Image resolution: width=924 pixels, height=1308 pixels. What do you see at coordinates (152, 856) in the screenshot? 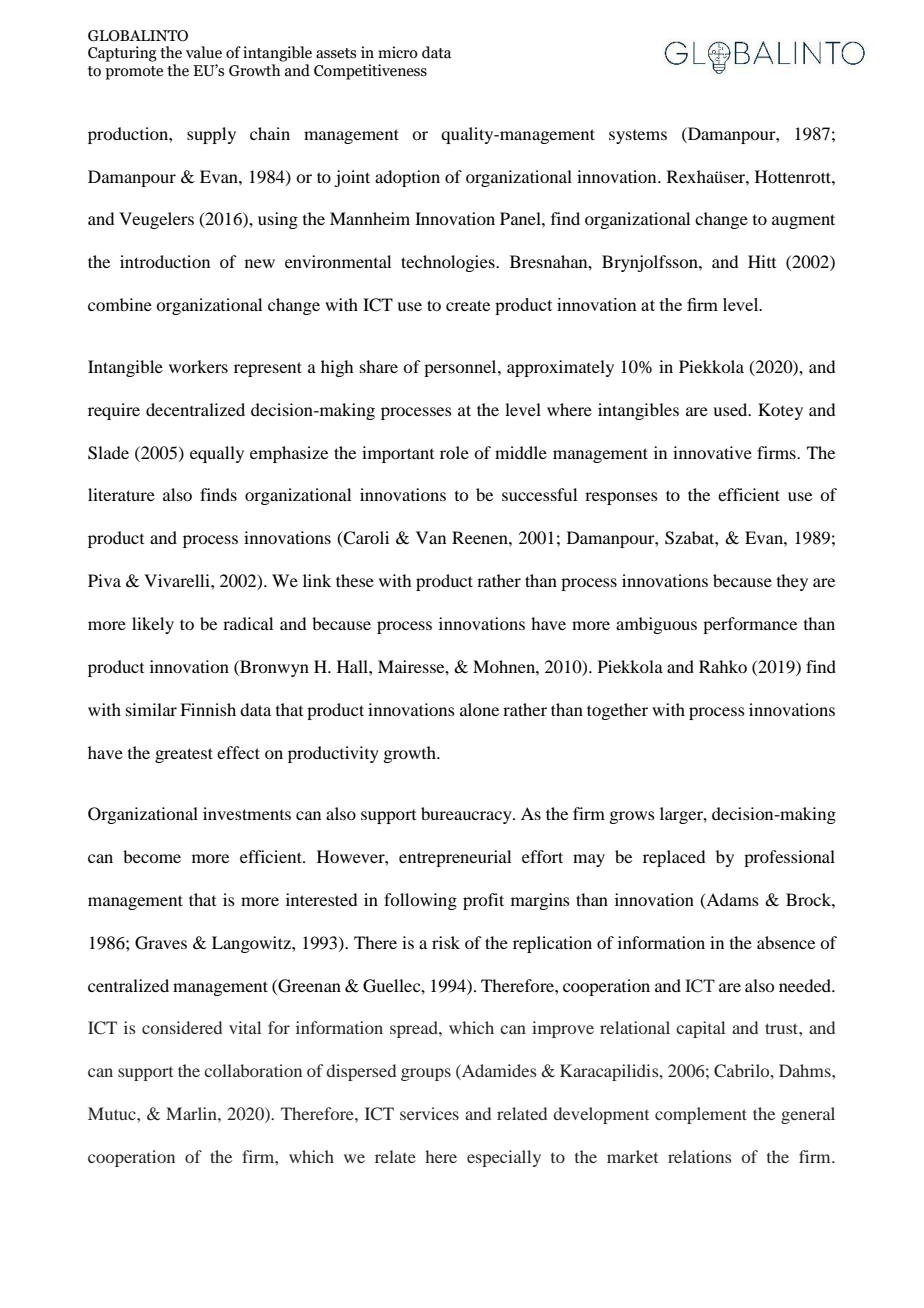
I see `become` at bounding box center [152, 856].
